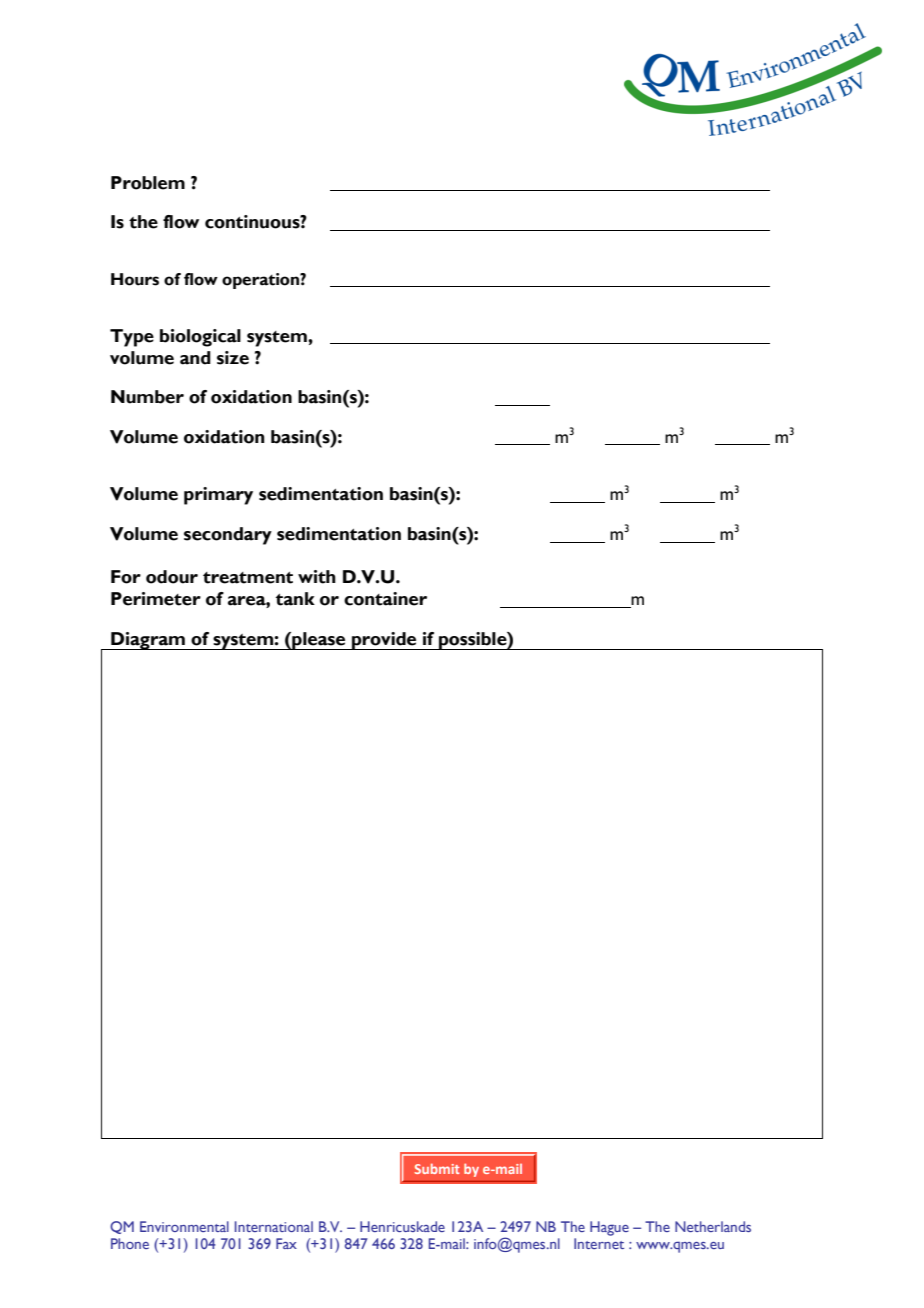 The image size is (924, 1308). I want to click on biological, so click(200, 338).
